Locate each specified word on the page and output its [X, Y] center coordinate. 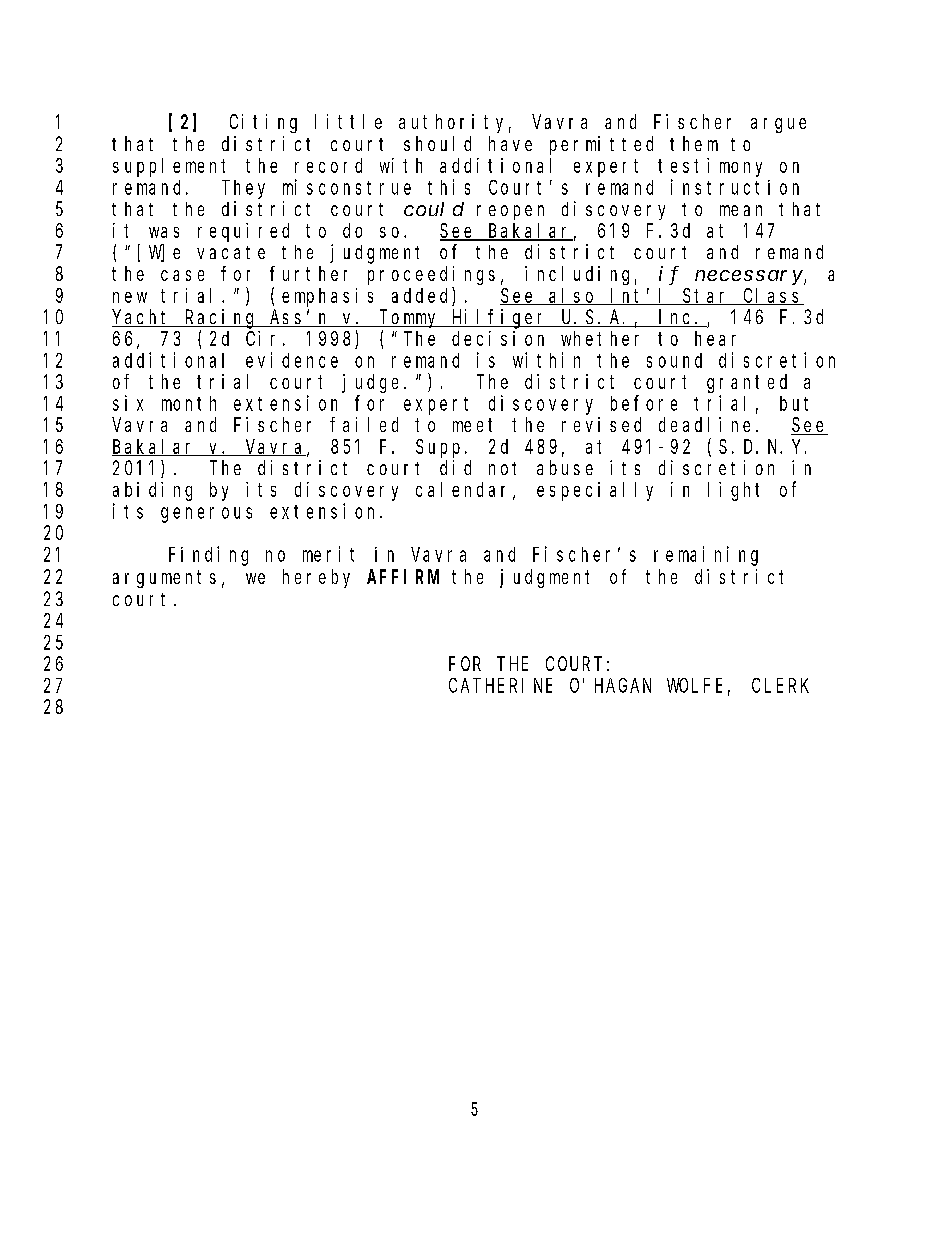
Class [772, 296]
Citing [263, 123]
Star [706, 296]
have [510, 143]
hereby [316, 578]
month [189, 403]
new [130, 297]
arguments [164, 579]
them [694, 143]
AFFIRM [403, 577]
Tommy [409, 319]
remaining [706, 556]
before [644, 403]
